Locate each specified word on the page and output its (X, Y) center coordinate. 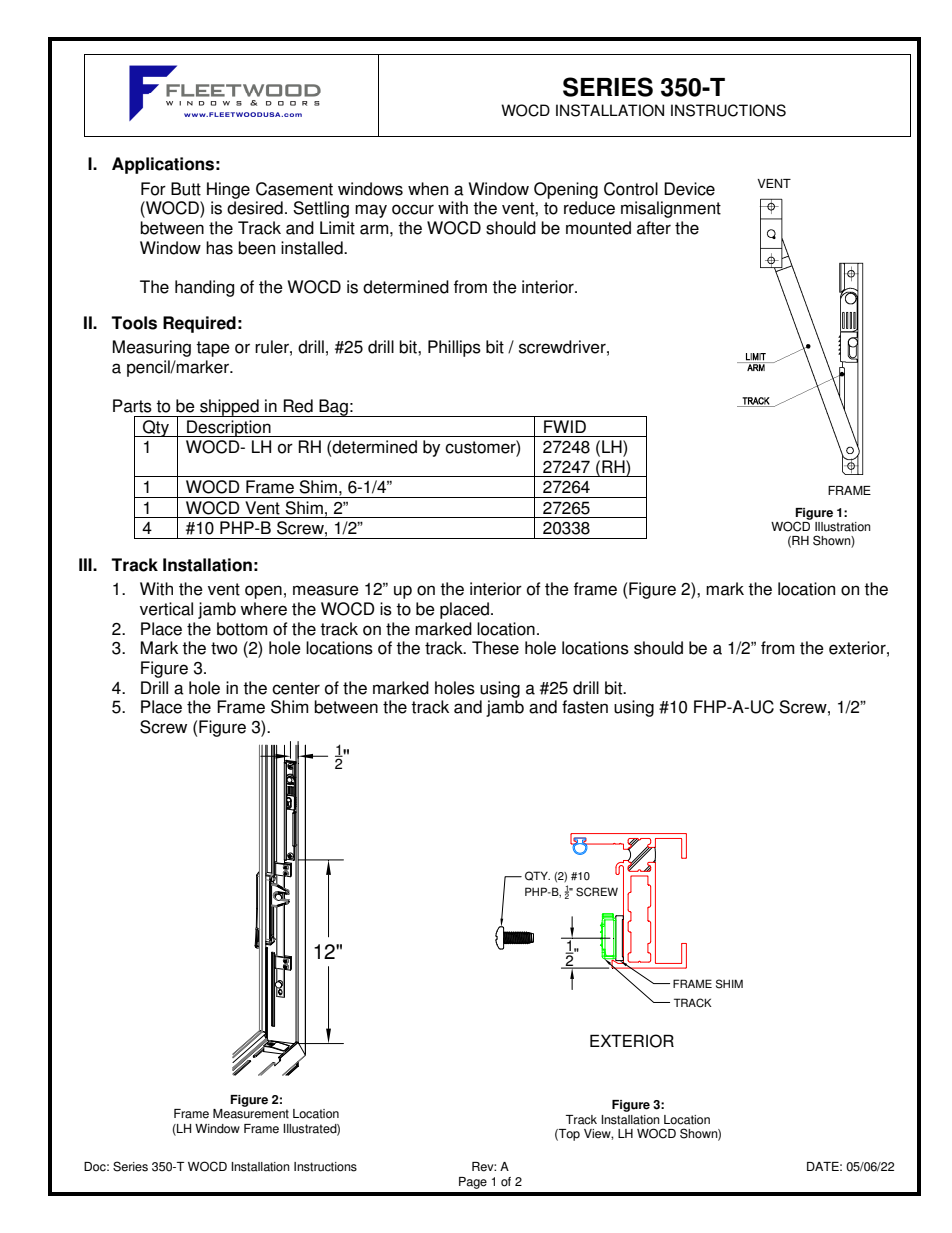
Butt (186, 189)
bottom (242, 629)
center (296, 688)
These (495, 648)
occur (413, 209)
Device (689, 189)
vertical (166, 609)
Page (473, 1183)
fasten (585, 707)
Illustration (843, 527)
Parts (132, 406)
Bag (333, 408)
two (224, 648)
